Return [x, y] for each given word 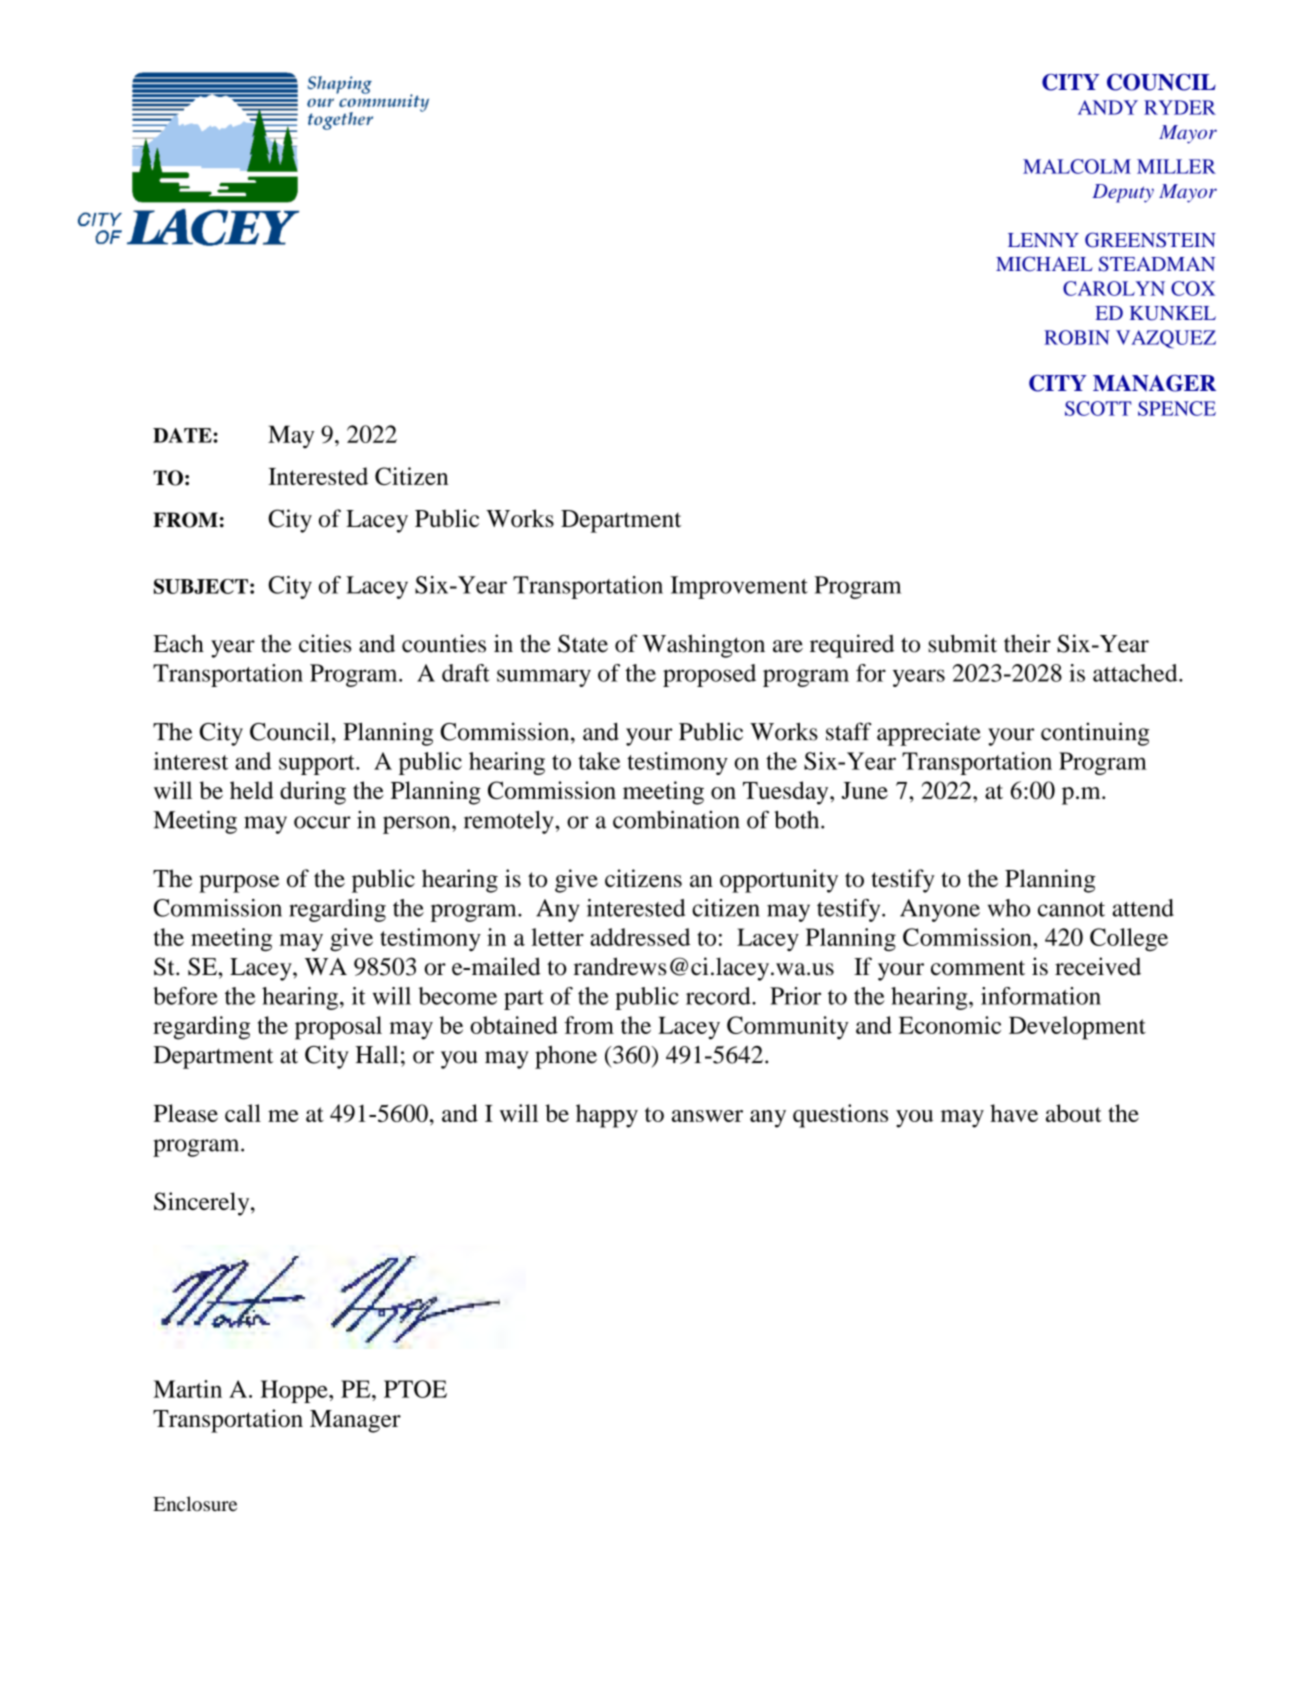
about [1074, 1113]
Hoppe [295, 1391]
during [313, 793]
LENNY [1043, 240]
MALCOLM [1077, 166]
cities [325, 643]
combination [676, 819]
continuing [1095, 734]
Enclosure [195, 1503]
